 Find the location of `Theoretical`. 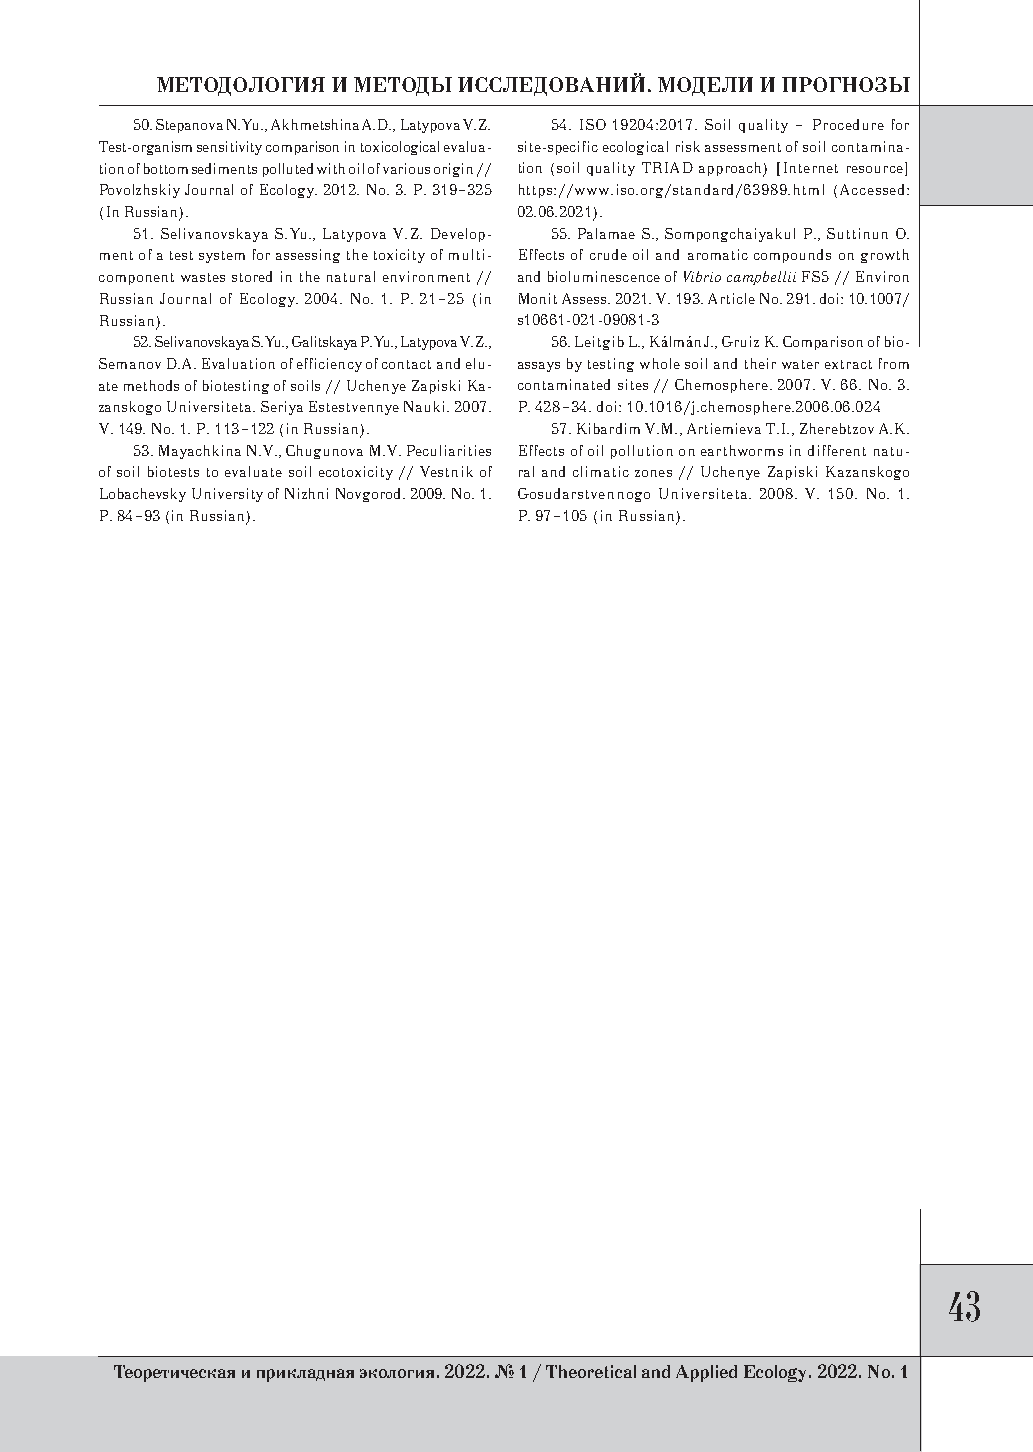

Theoretical is located at coordinates (591, 1371).
